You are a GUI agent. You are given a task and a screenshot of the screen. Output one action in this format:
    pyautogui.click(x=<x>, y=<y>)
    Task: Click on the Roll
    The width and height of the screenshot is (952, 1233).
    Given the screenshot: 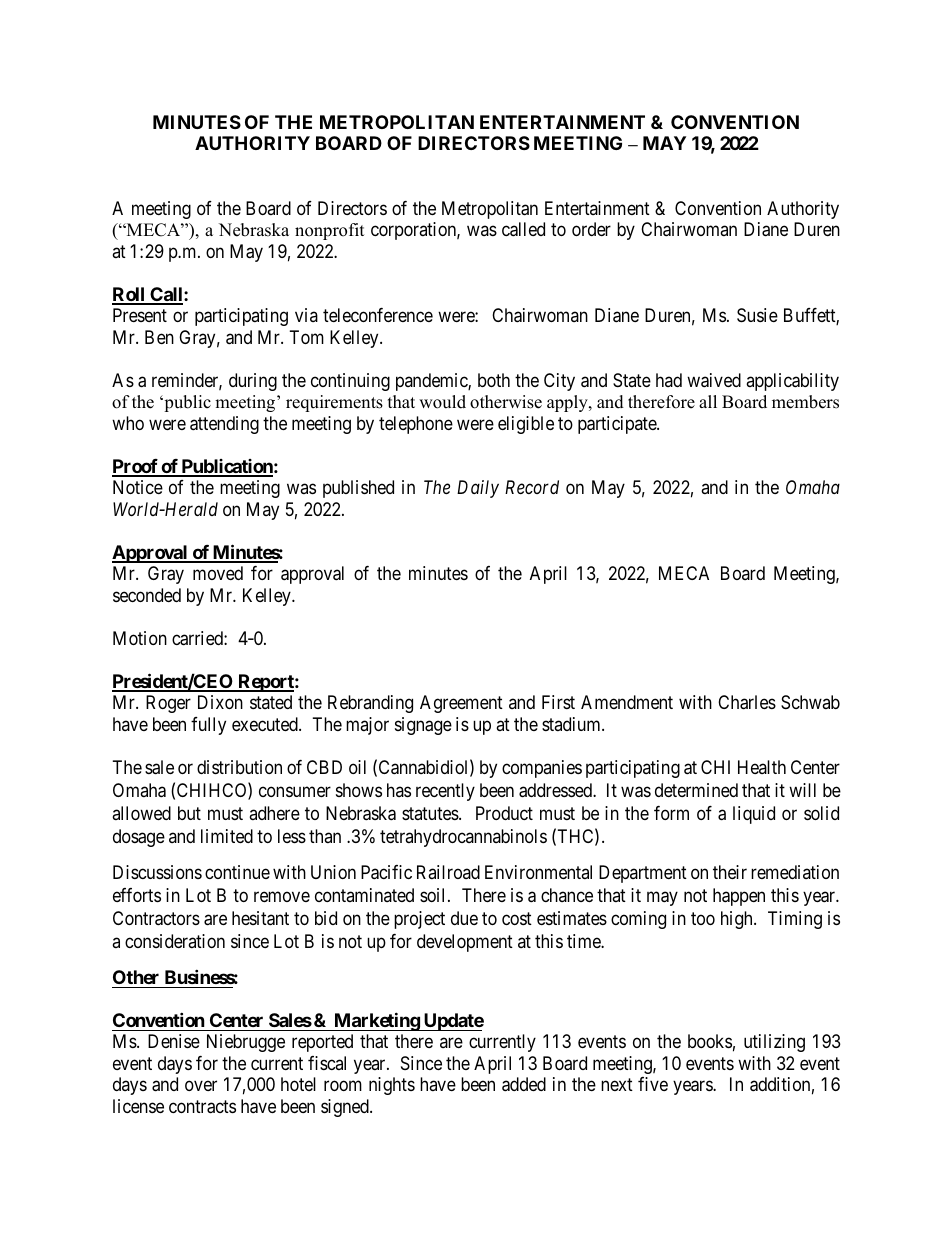 What is the action you would take?
    pyautogui.click(x=129, y=295)
